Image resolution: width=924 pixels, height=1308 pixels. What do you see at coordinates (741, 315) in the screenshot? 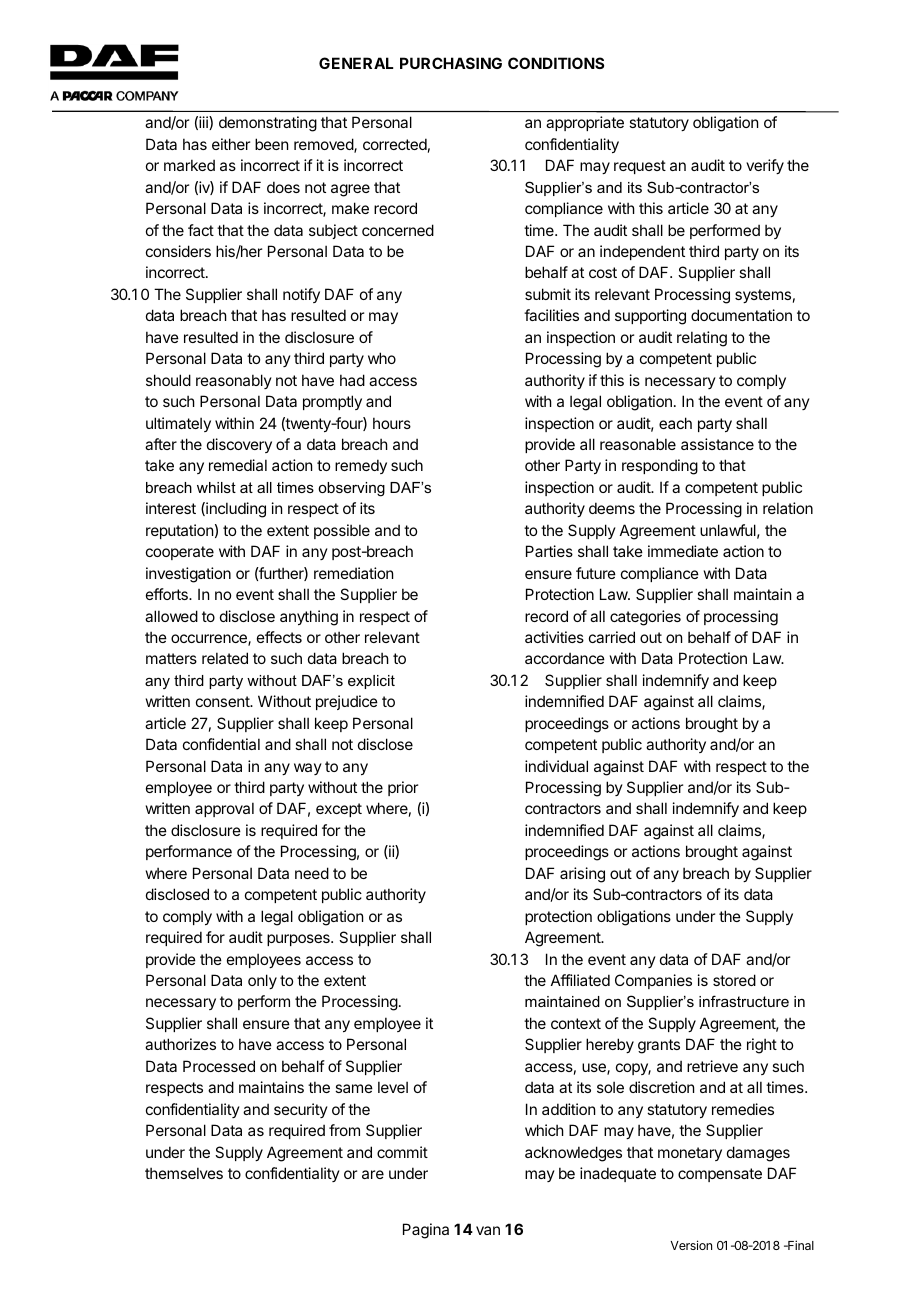
I see `documentation` at bounding box center [741, 315].
